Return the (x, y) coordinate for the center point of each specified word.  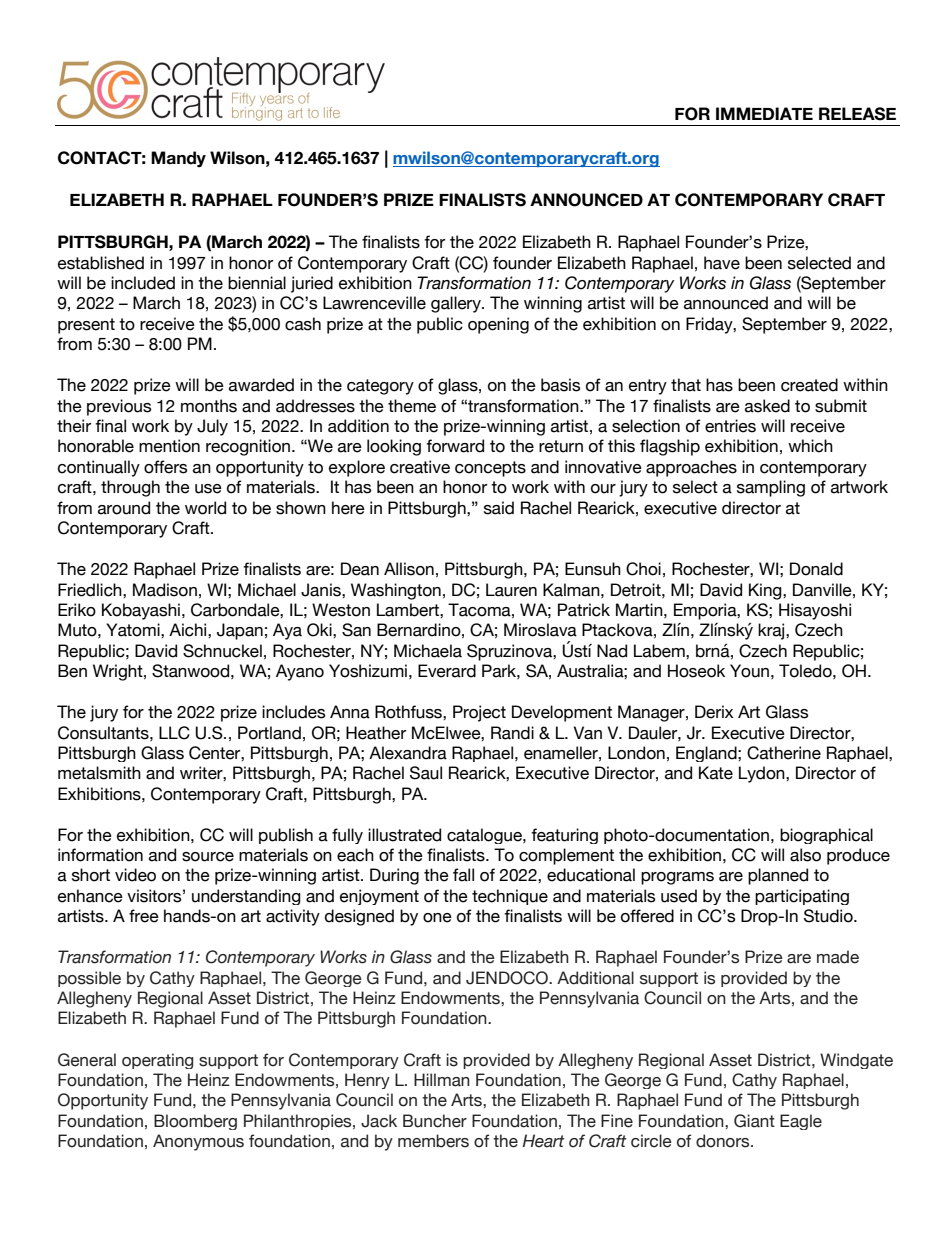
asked (767, 406)
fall (463, 875)
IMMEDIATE (764, 113)
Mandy (178, 159)
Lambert (409, 610)
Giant (754, 1121)
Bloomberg (195, 1122)
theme (412, 406)
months (209, 406)
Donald (816, 569)
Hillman (442, 1080)
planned (778, 876)
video (135, 875)
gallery (457, 304)
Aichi (189, 630)
